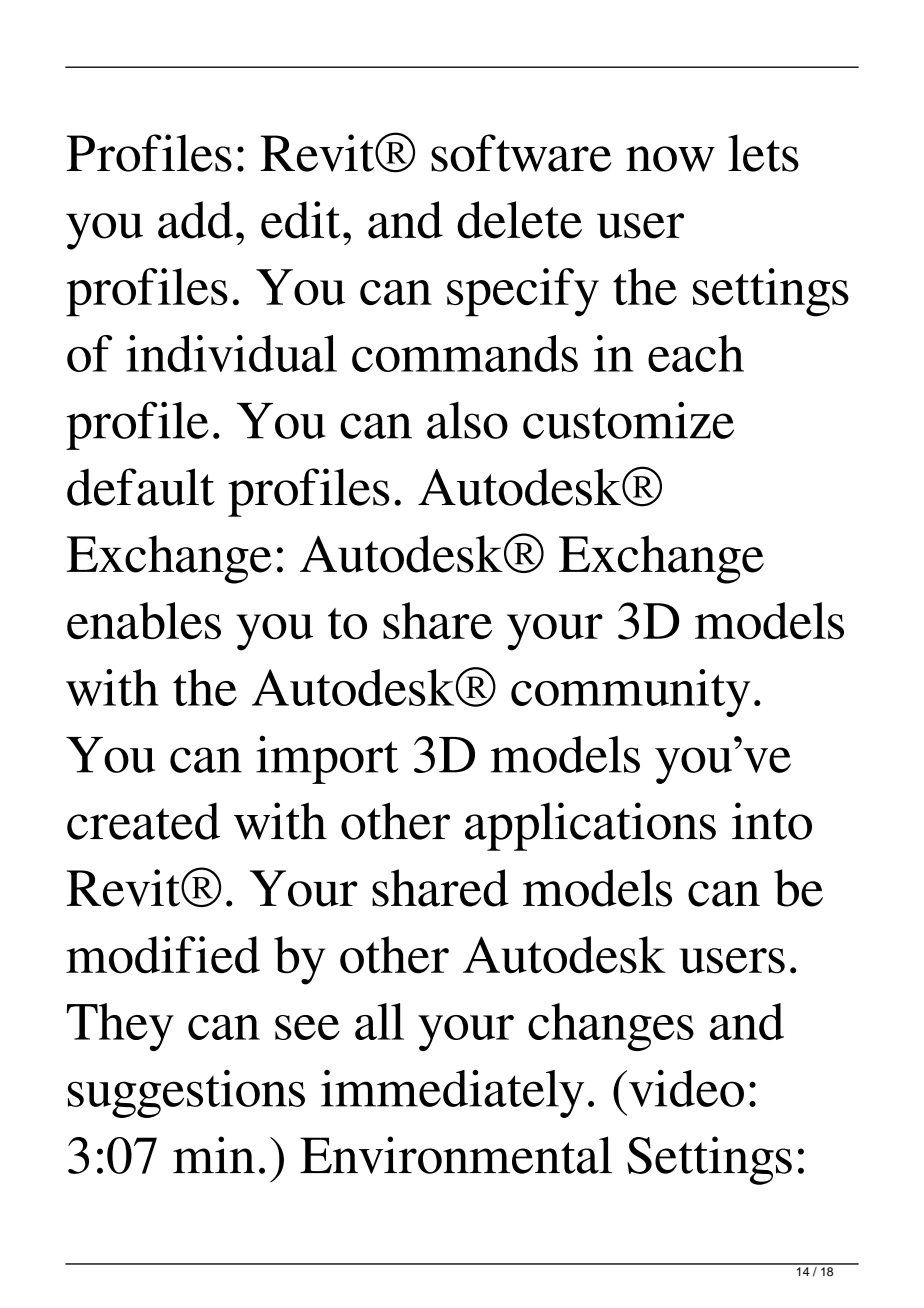 This document has height=1308, width=924. I want to click on min, so click(214, 1154).
